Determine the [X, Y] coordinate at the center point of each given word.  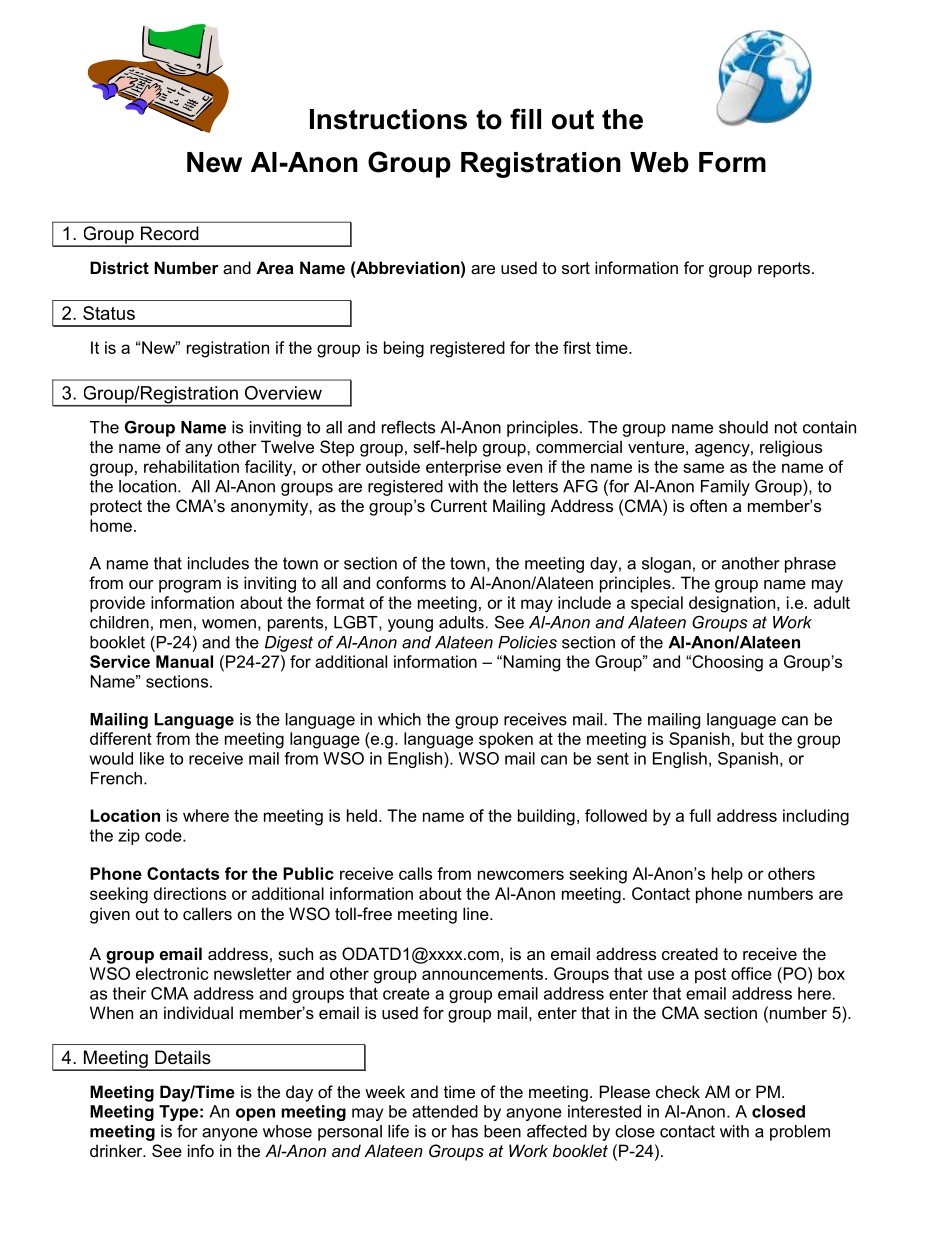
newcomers [521, 875]
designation [732, 604]
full [700, 815]
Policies [527, 642]
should [743, 427]
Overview [283, 393]
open [255, 1114]
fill [525, 118]
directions [190, 893]
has [465, 1131]
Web [659, 162]
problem [800, 1133]
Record [170, 233]
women [229, 624]
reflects [408, 427]
